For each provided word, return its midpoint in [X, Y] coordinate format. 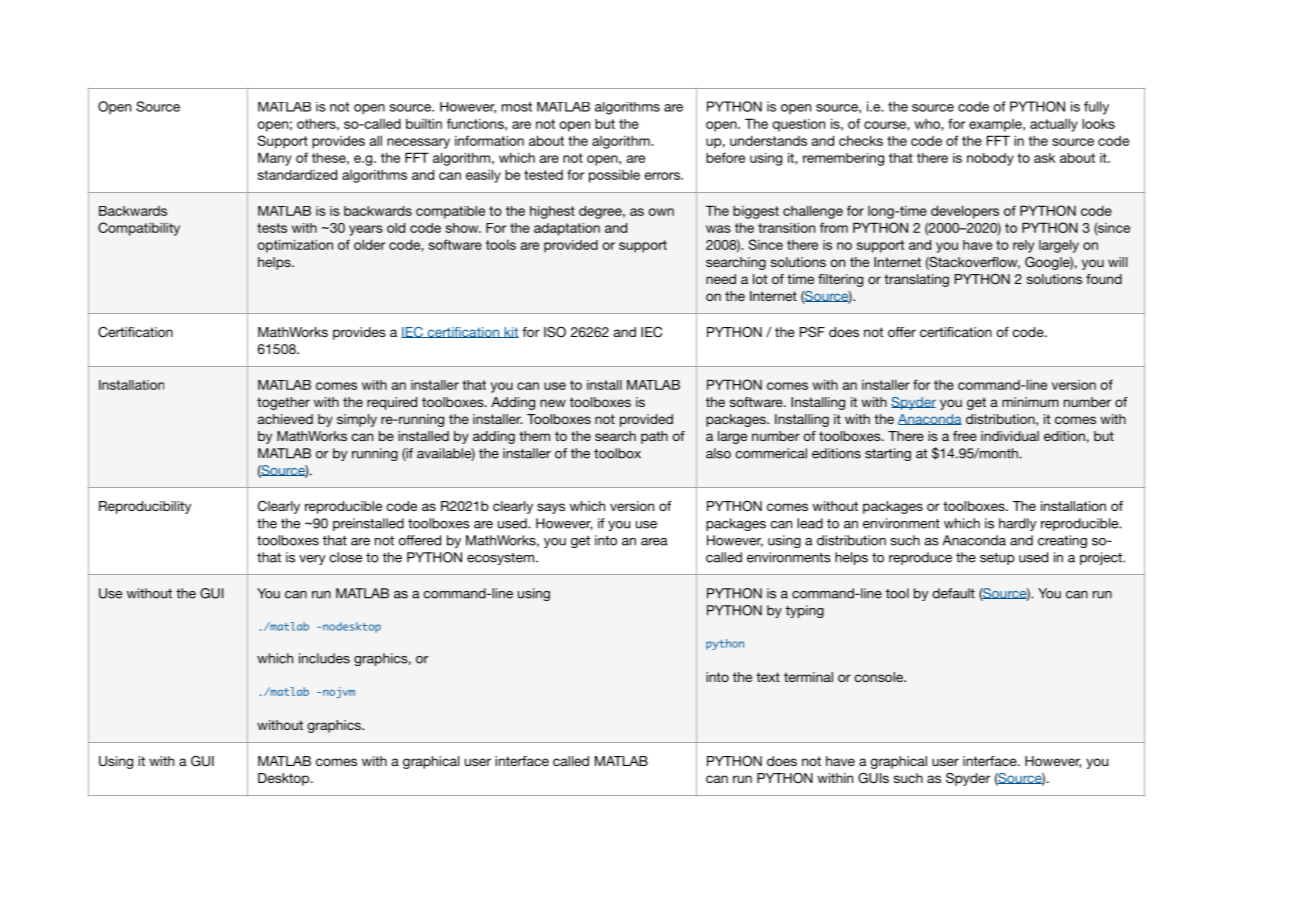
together [283, 403]
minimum [1030, 402]
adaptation [567, 229]
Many [275, 159]
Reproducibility [145, 507]
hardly [1017, 524]
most [517, 107]
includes [324, 658]
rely [1023, 246]
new [553, 403]
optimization [295, 246]
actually [1054, 125]
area [654, 542]
